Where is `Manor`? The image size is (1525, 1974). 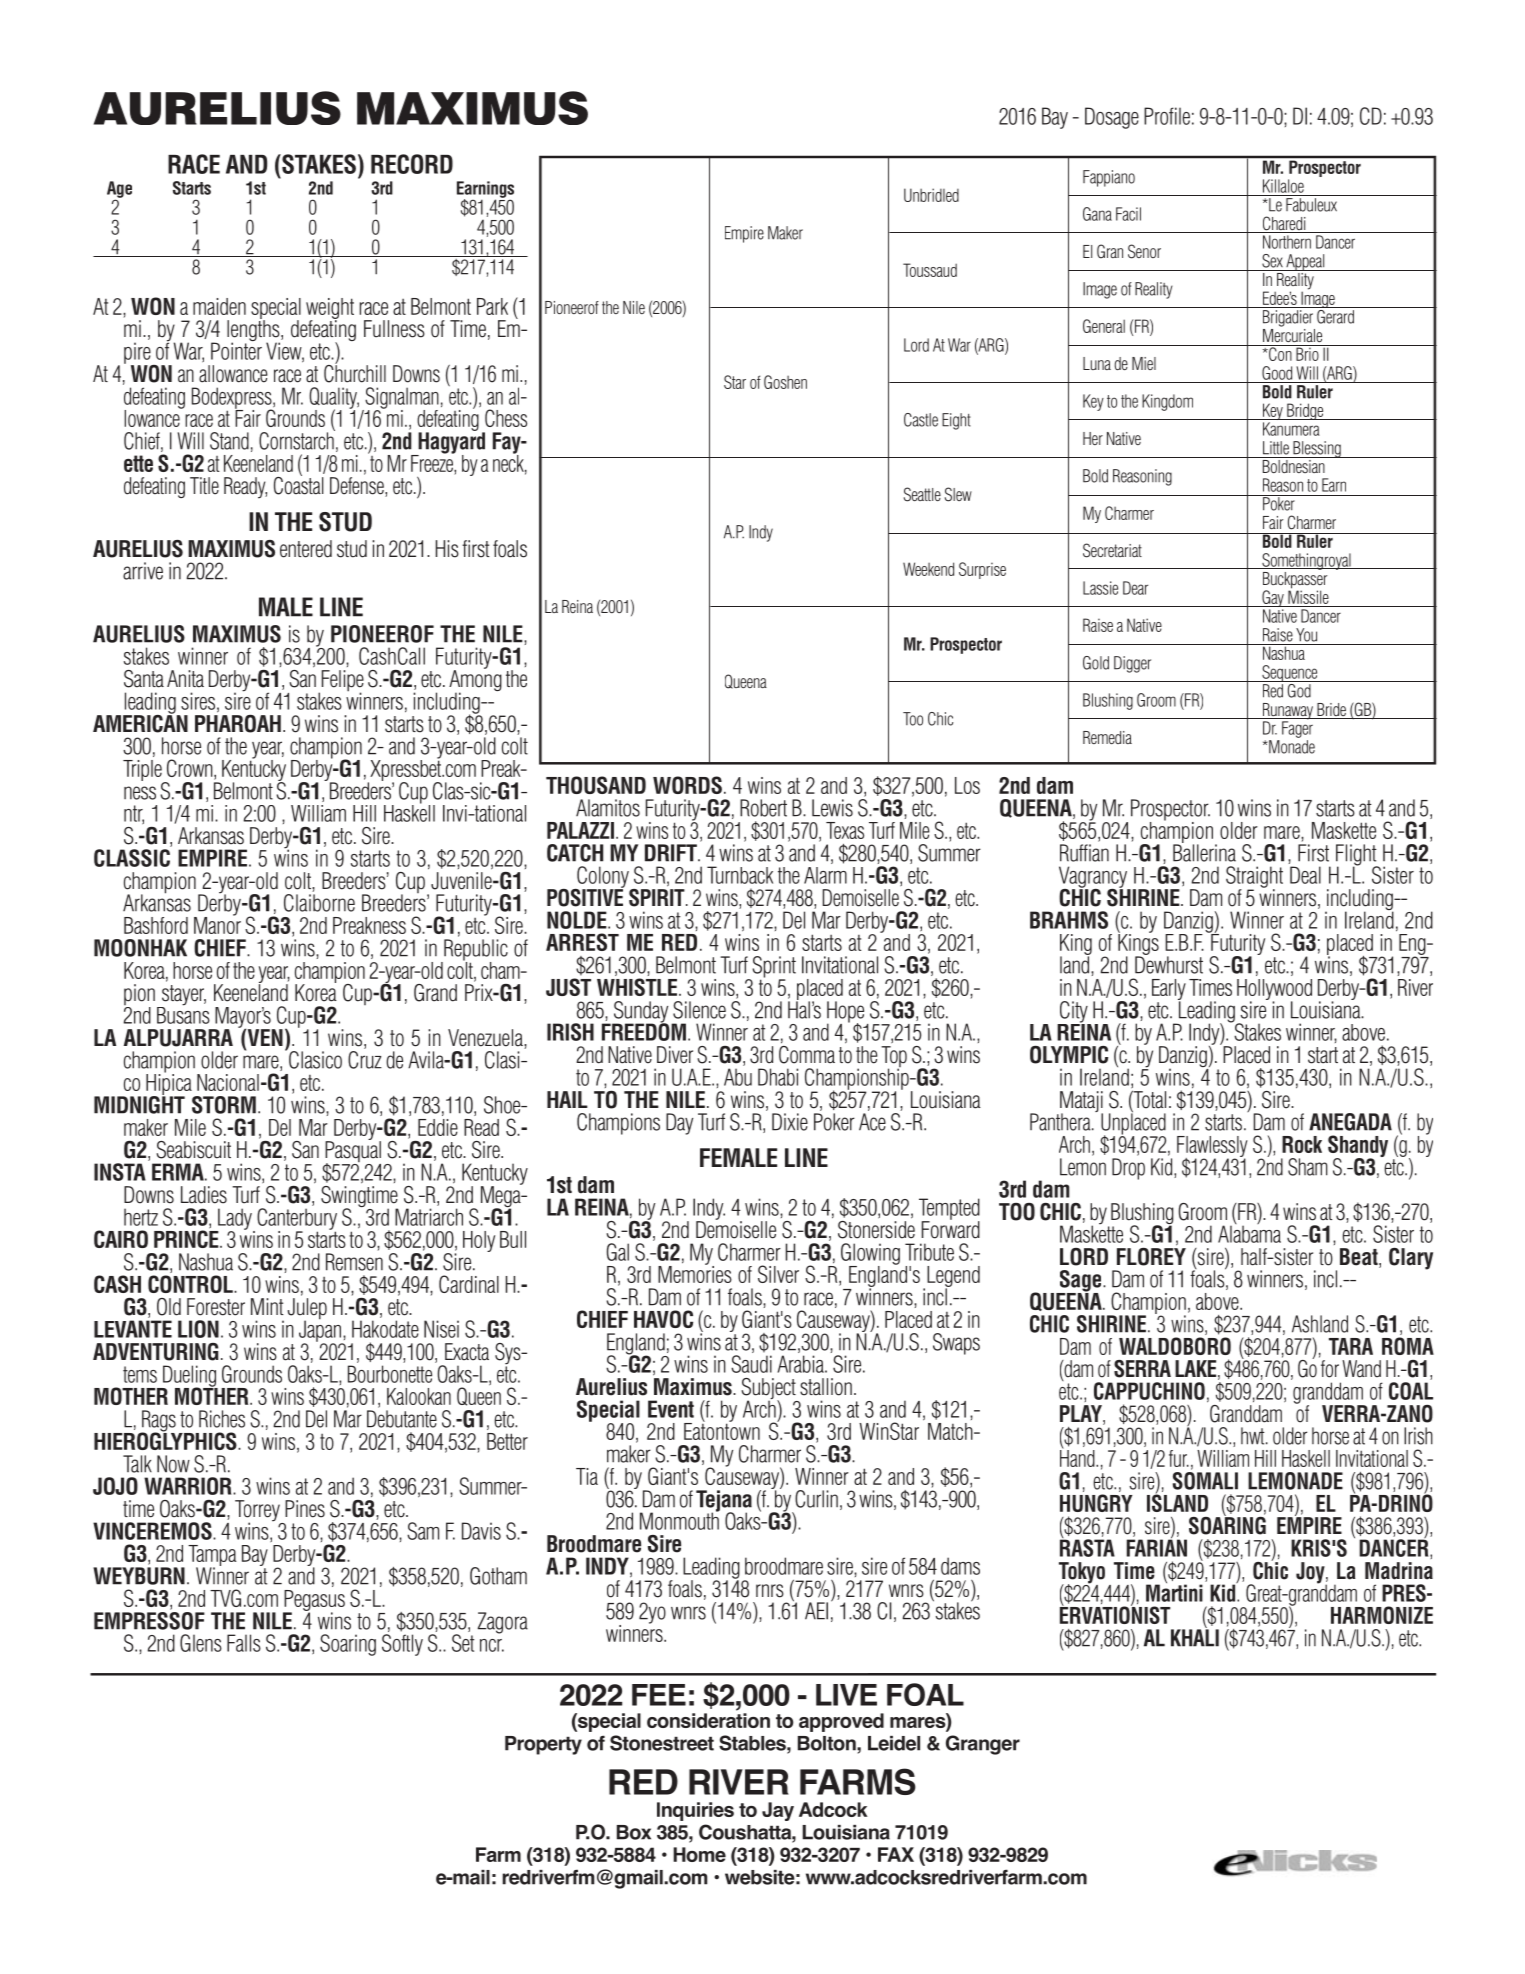
Manor is located at coordinates (217, 924).
